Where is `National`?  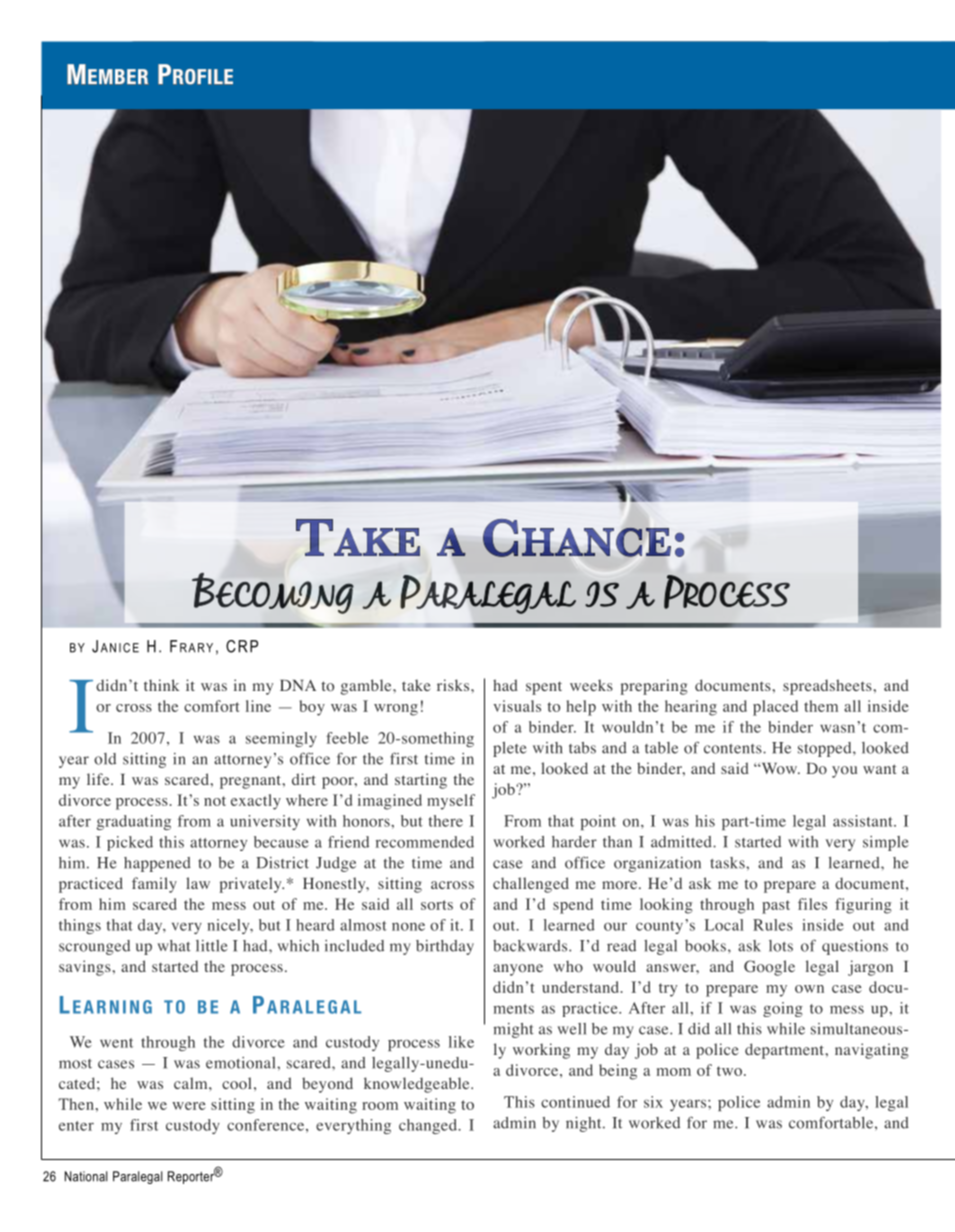 National is located at coordinates (86, 1176).
